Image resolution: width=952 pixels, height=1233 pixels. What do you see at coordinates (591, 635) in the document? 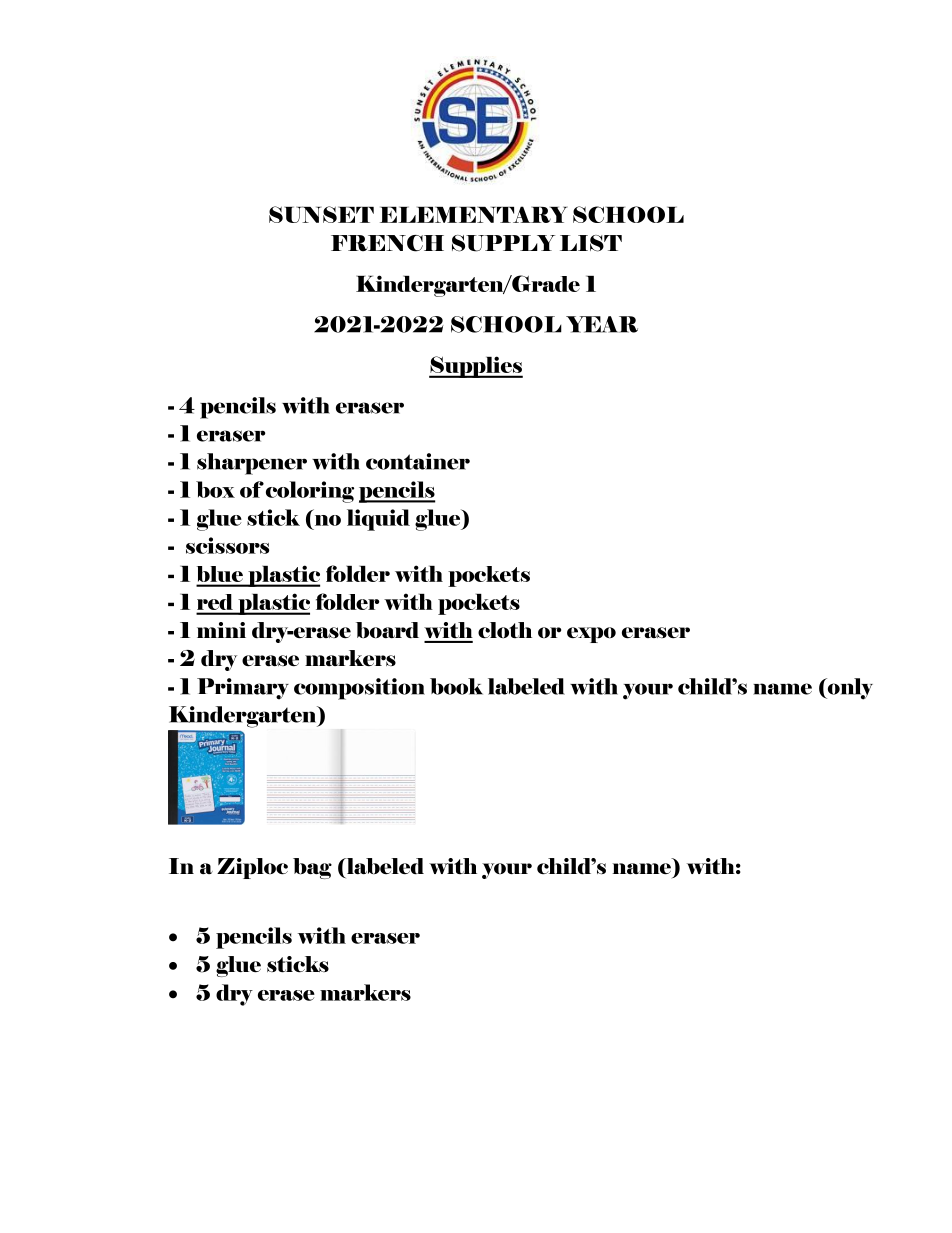
I see `expo` at bounding box center [591, 635].
